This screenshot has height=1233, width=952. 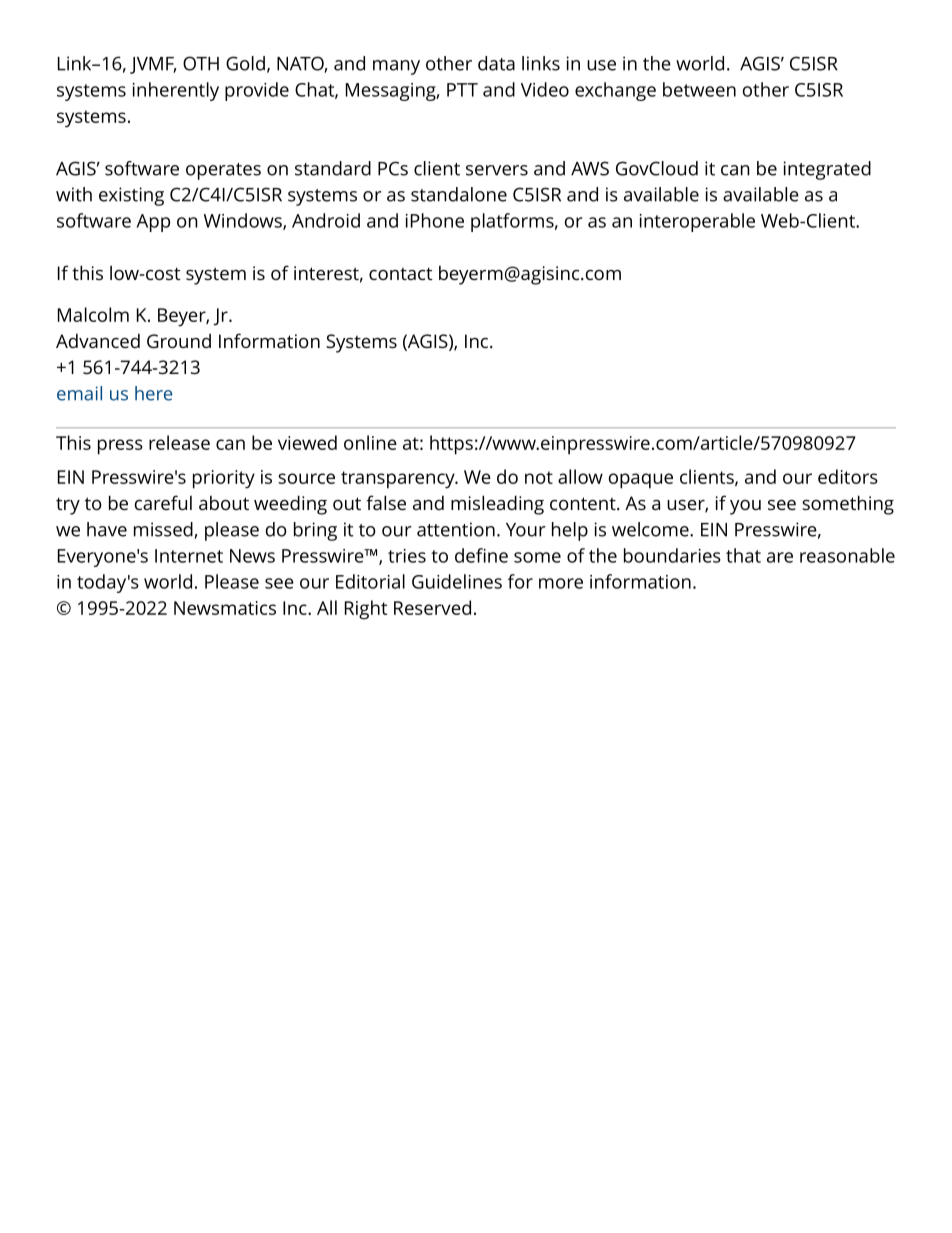 What do you see at coordinates (189, 556) in the screenshot?
I see `Internet` at bounding box center [189, 556].
